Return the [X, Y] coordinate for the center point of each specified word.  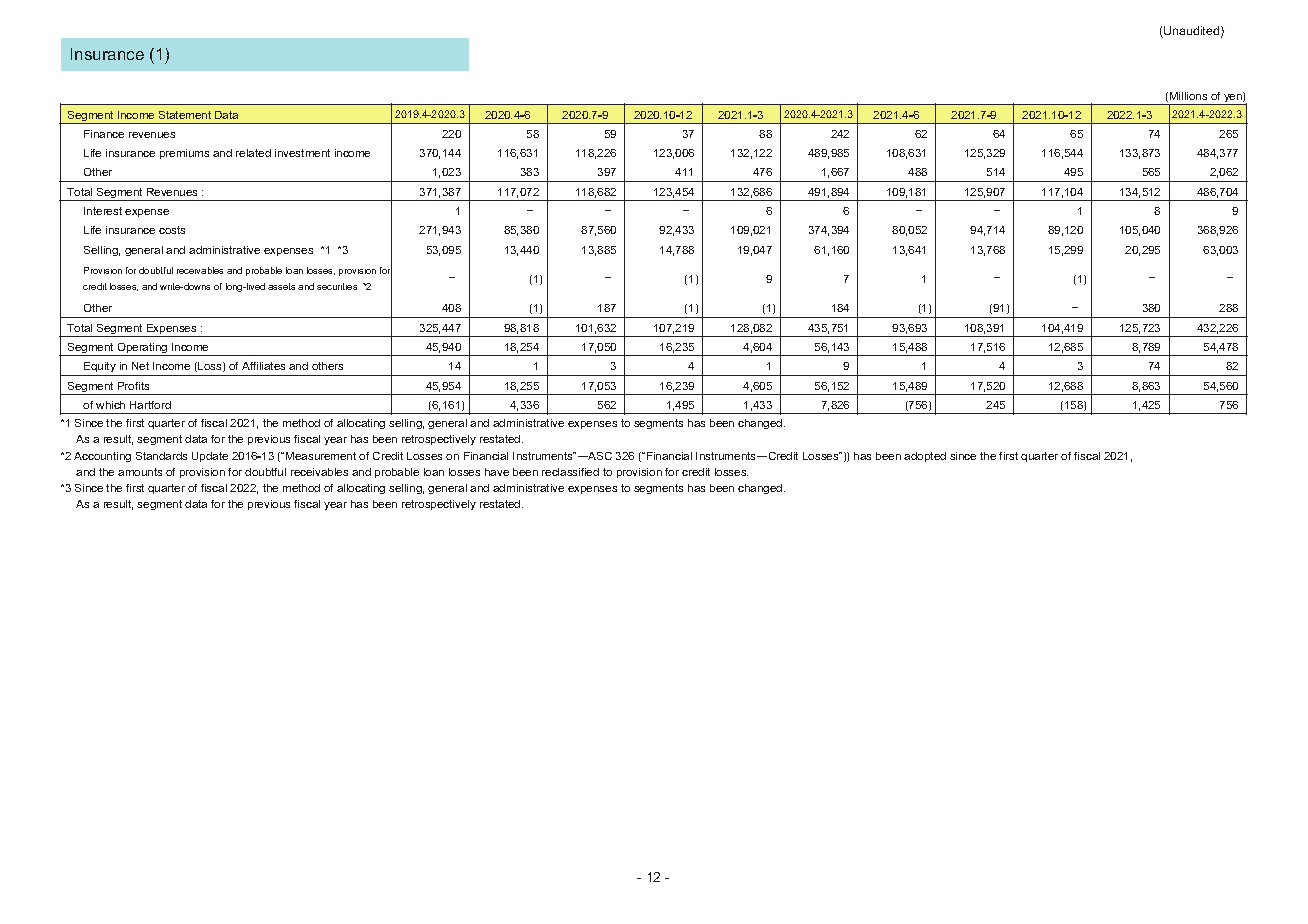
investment [302, 153]
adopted [925, 457]
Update [210, 457]
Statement [185, 115]
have [497, 472]
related [253, 153]
